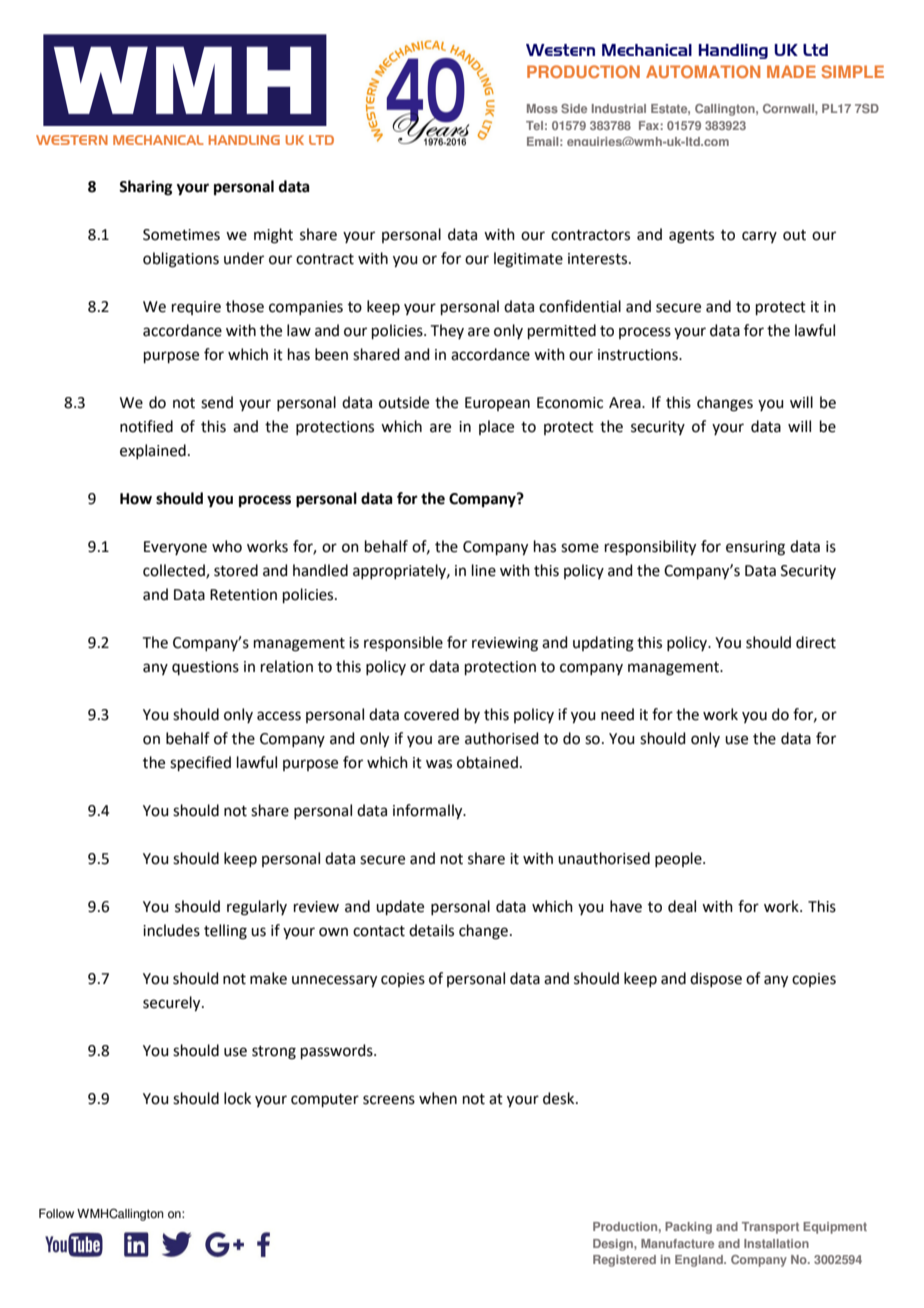 This screenshot has height=1308, width=924. What do you see at coordinates (770, 1228) in the screenshot?
I see `Transport` at bounding box center [770, 1228].
